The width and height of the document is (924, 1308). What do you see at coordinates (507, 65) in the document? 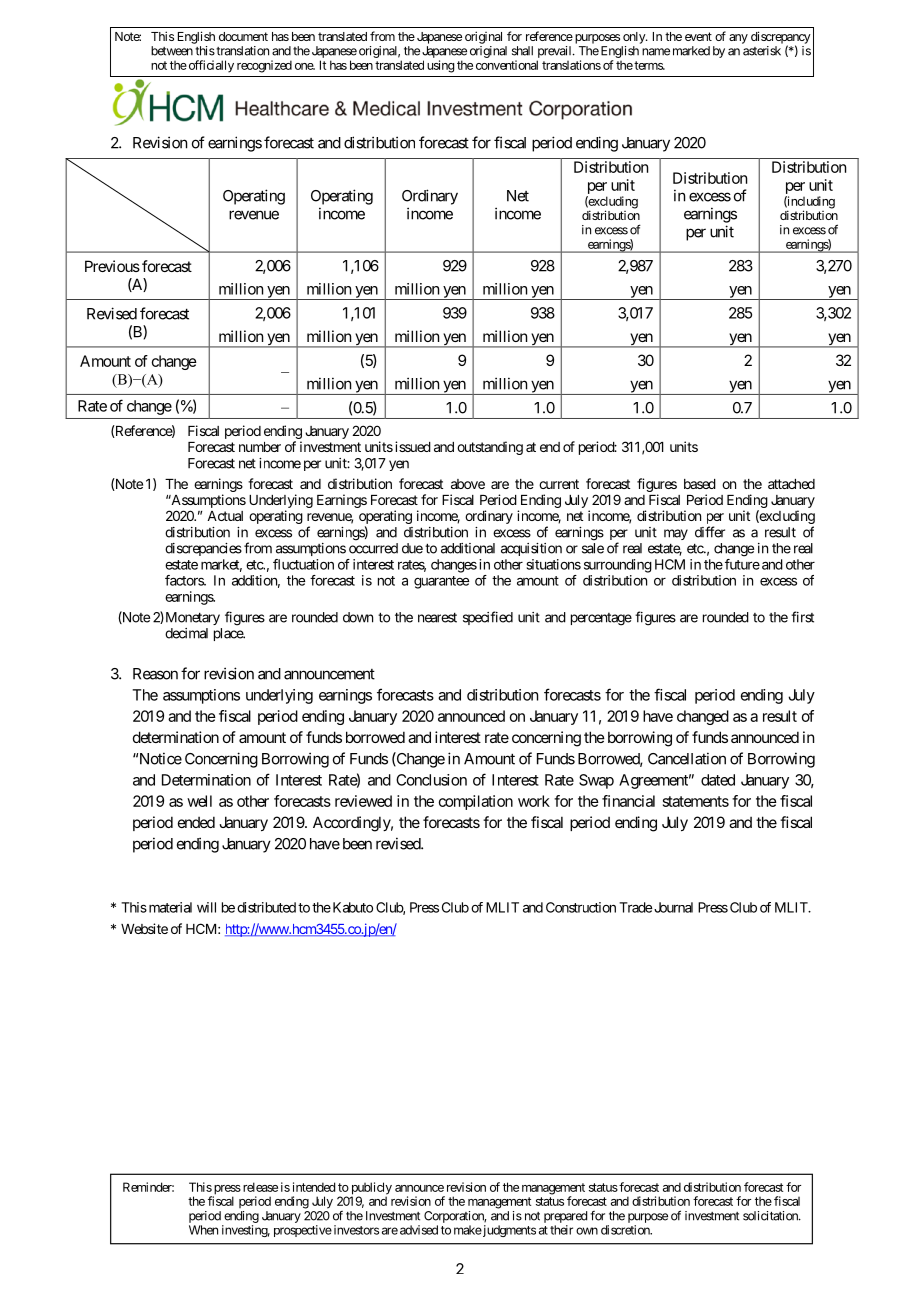
I see `conventional` at bounding box center [507, 65].
